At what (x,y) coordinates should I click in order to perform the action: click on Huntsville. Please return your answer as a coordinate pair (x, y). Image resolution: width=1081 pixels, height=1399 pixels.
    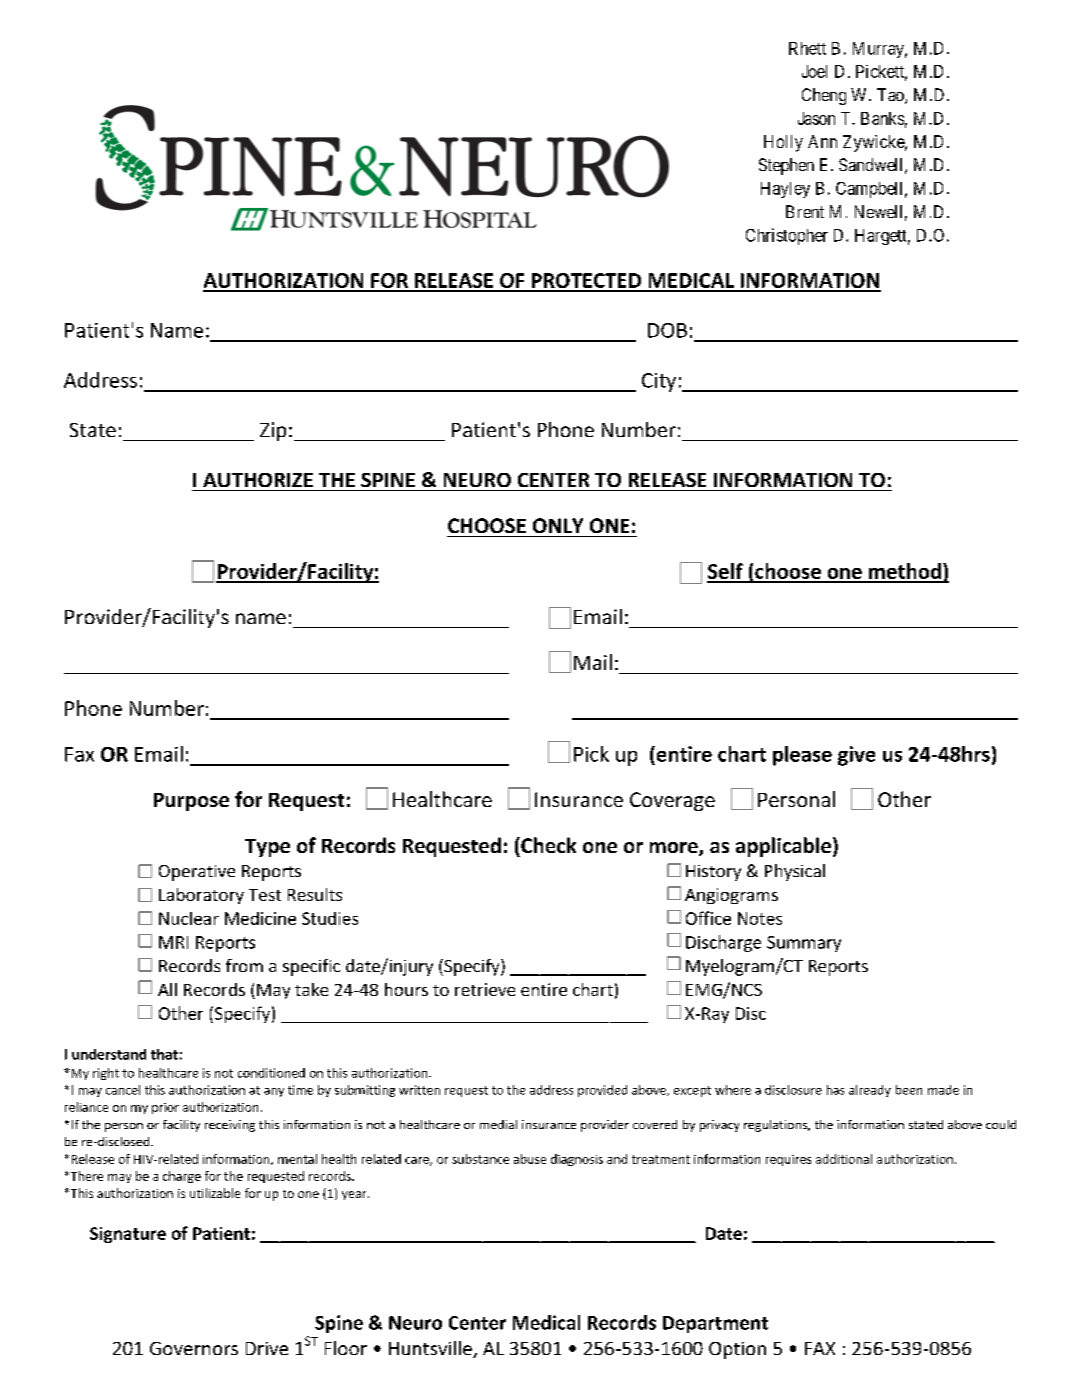
    Looking at the image, I should click on (431, 1349).
